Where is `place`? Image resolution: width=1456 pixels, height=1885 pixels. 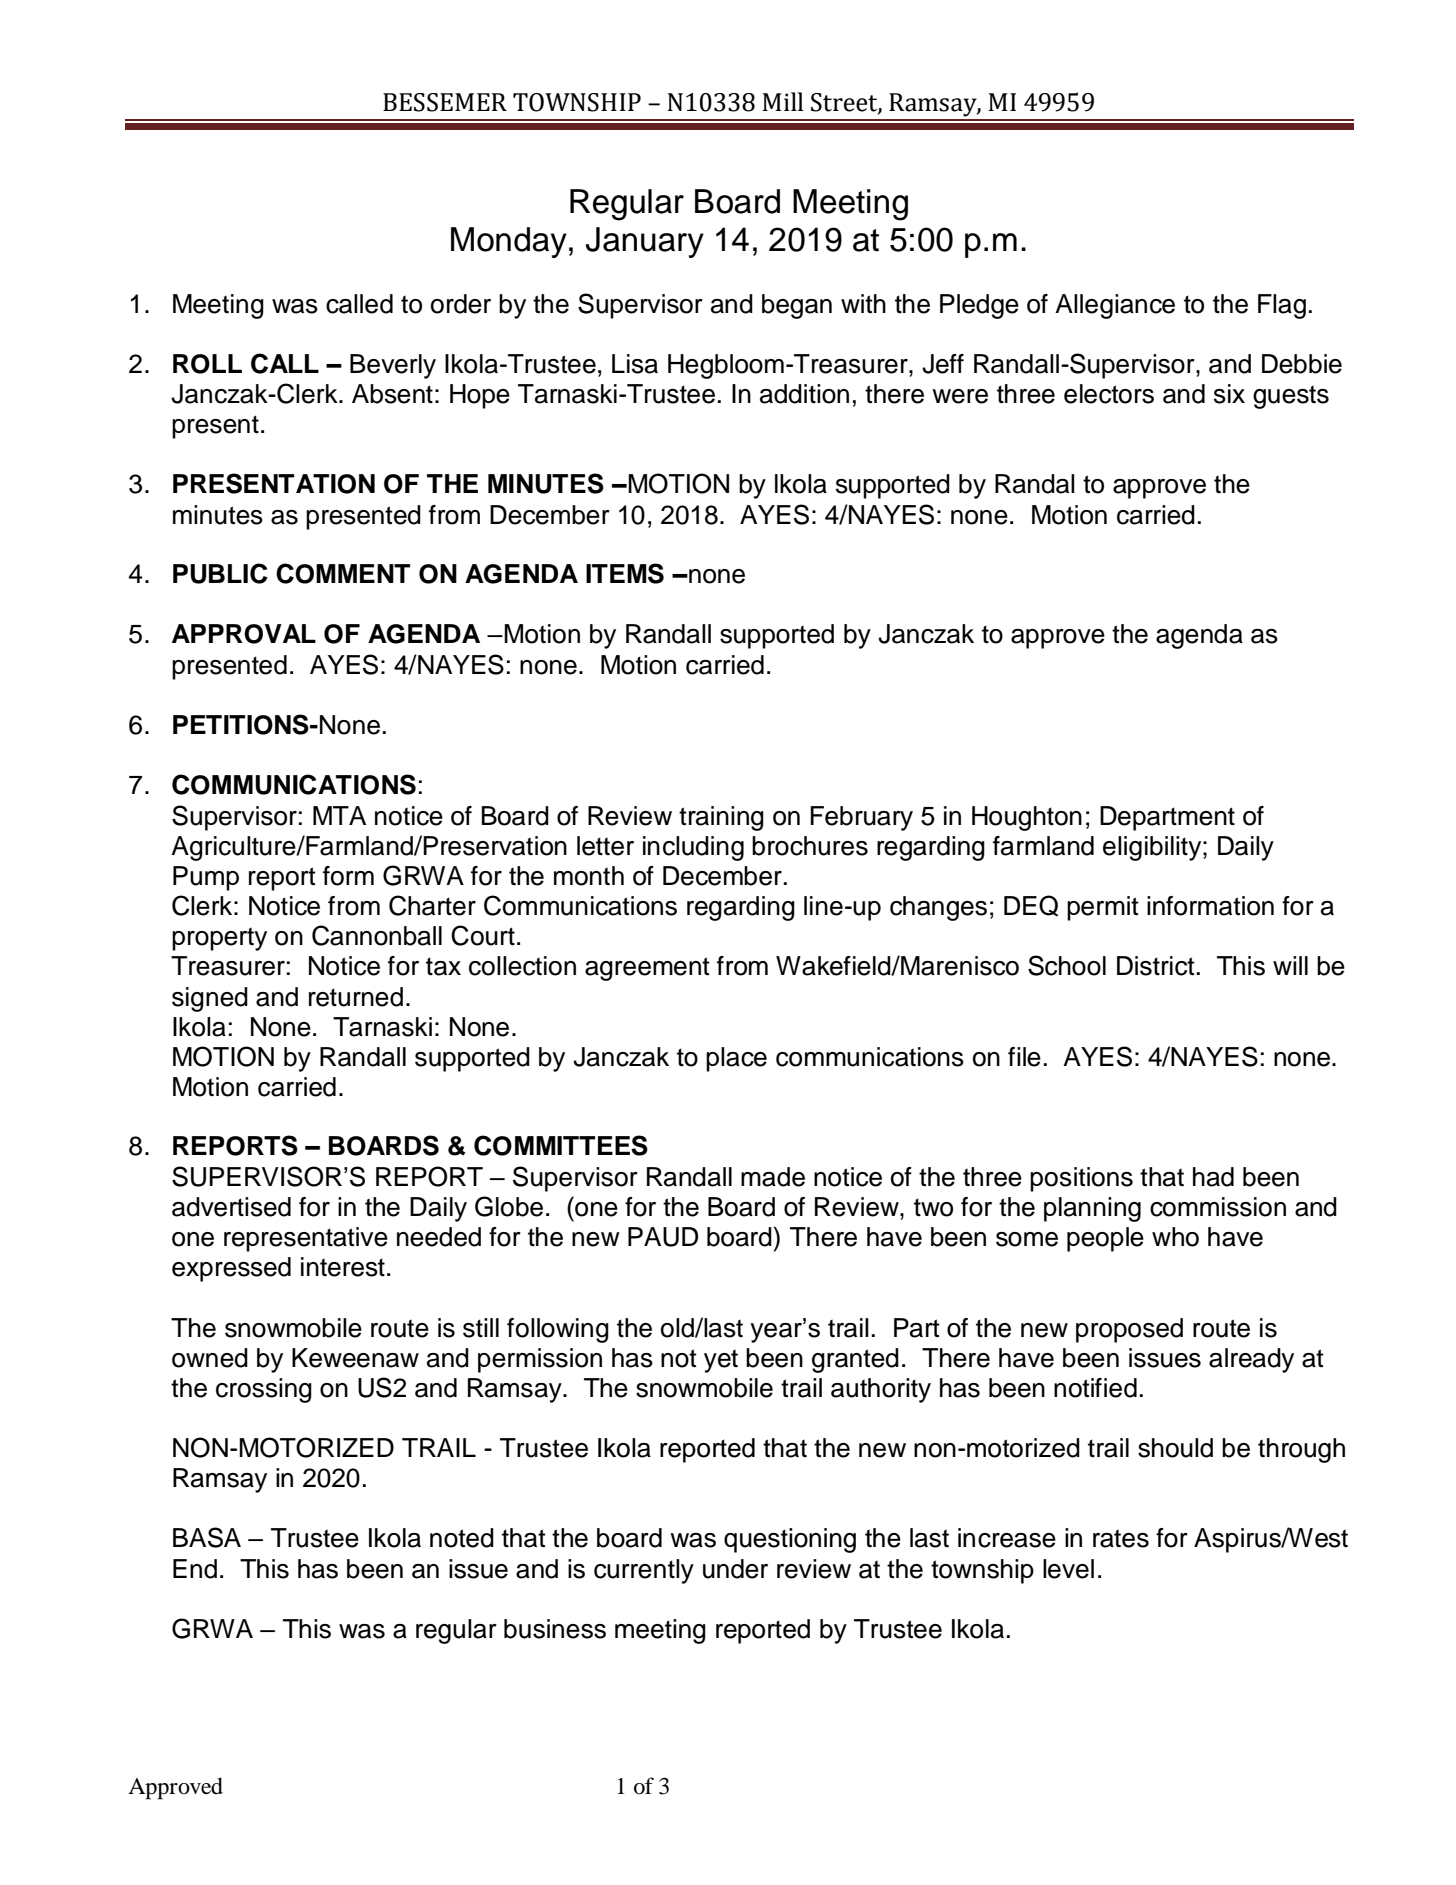
place is located at coordinates (736, 1059).
